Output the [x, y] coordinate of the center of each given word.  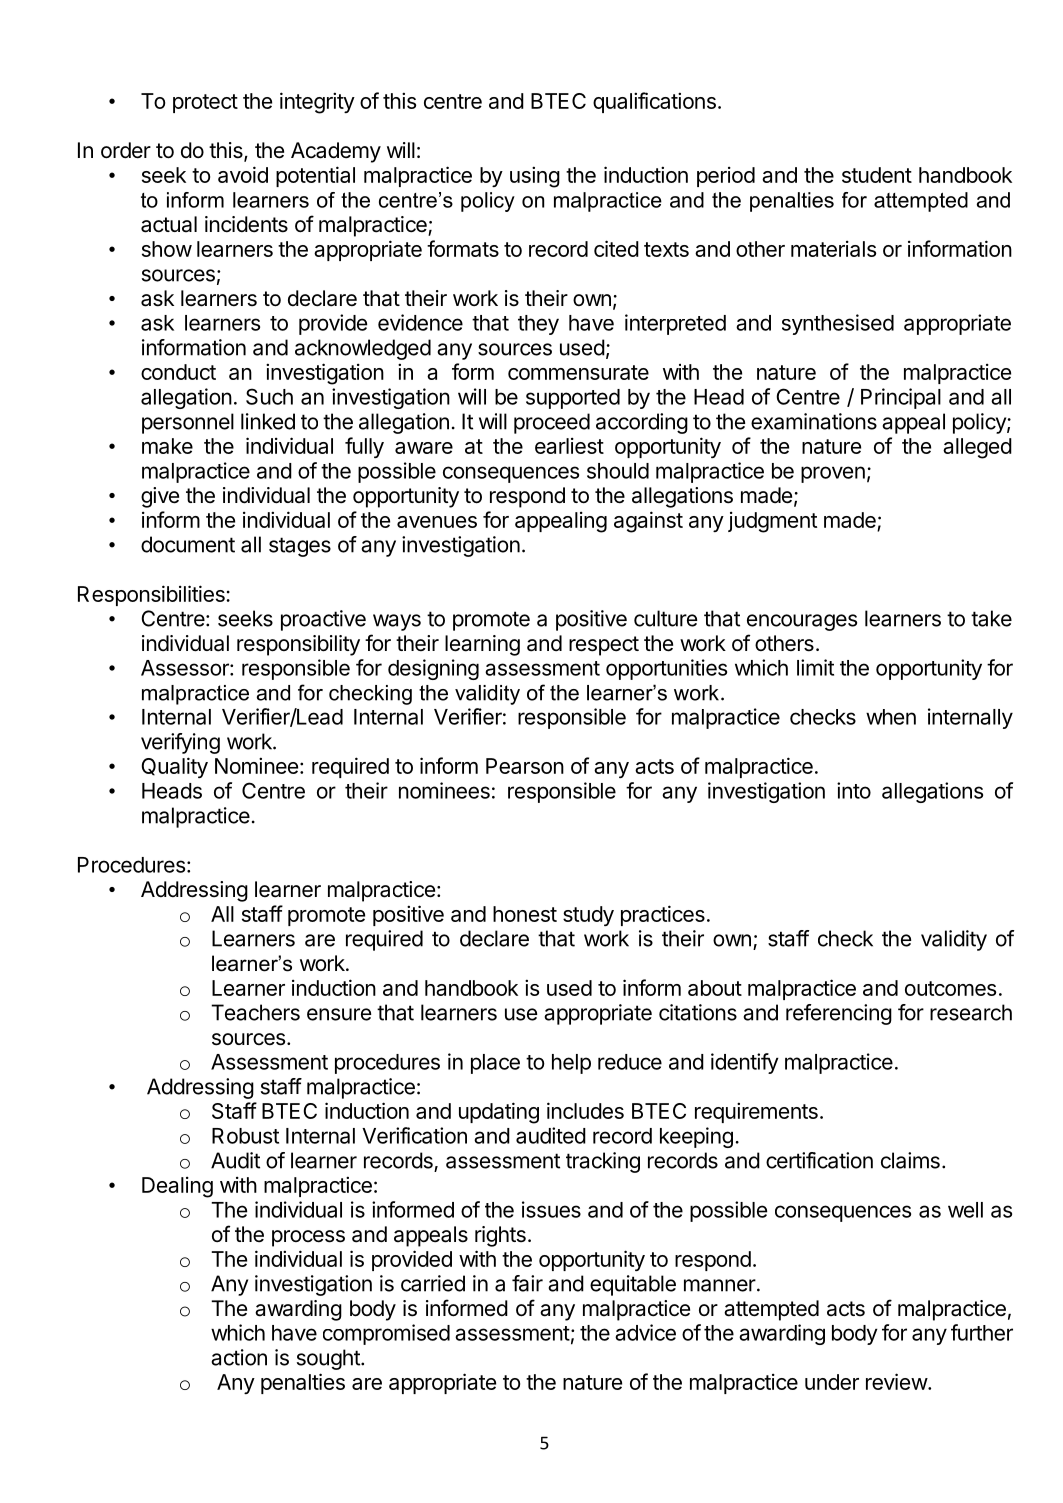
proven [833, 474]
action [239, 1357]
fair [527, 1283]
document [188, 544]
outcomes [950, 988]
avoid [243, 174]
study [588, 916]
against [648, 522]
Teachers [255, 1012]
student [877, 175]
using [535, 177]
